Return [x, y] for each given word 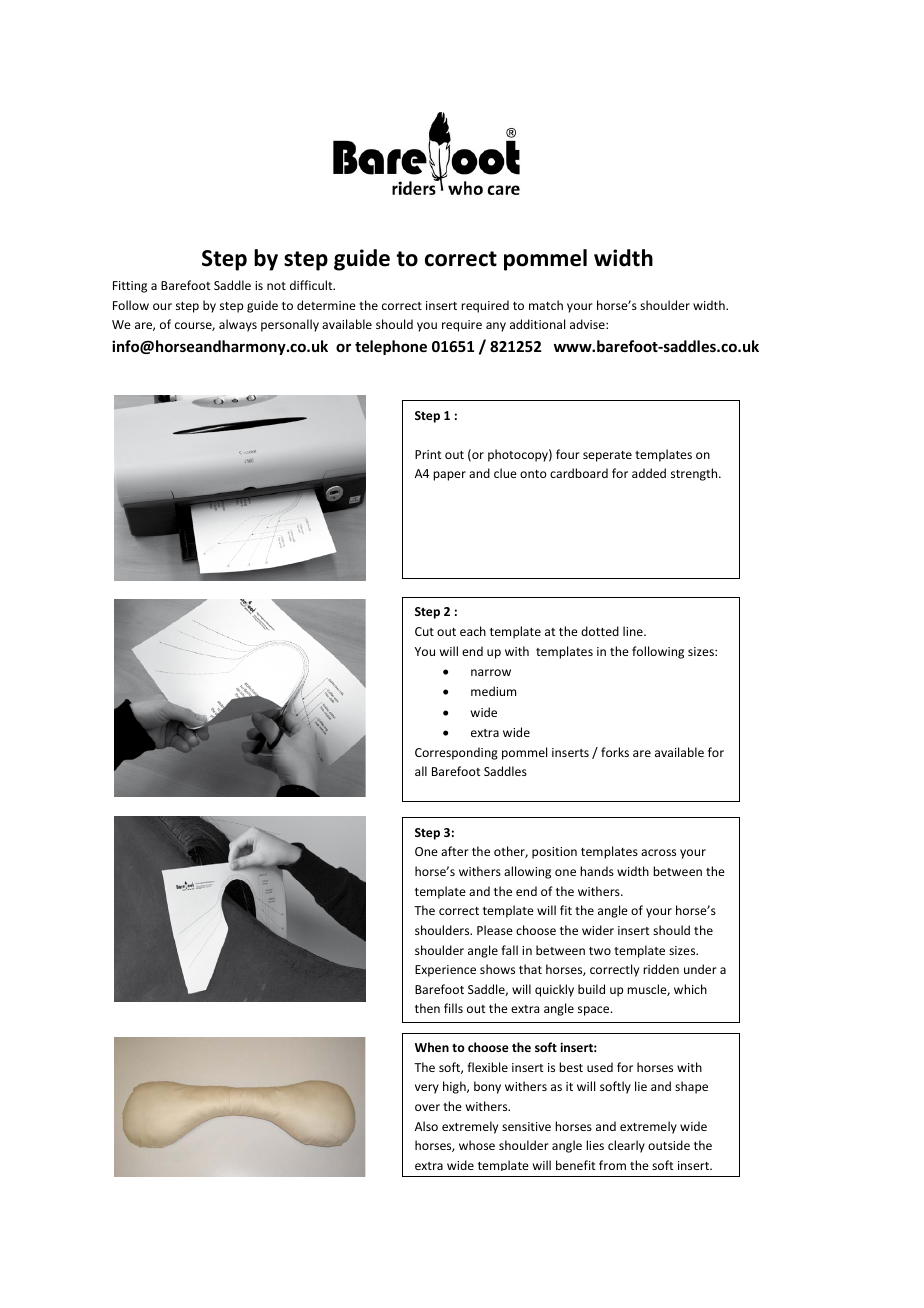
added [649, 473]
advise [588, 324]
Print [428, 454]
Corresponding [456, 753]
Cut [424, 631]
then [427, 1008]
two [600, 951]
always [238, 325]
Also [426, 1126]
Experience [445, 971]
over [427, 1107]
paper [449, 476]
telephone [391, 347]
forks [615, 752]
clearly [626, 1146]
